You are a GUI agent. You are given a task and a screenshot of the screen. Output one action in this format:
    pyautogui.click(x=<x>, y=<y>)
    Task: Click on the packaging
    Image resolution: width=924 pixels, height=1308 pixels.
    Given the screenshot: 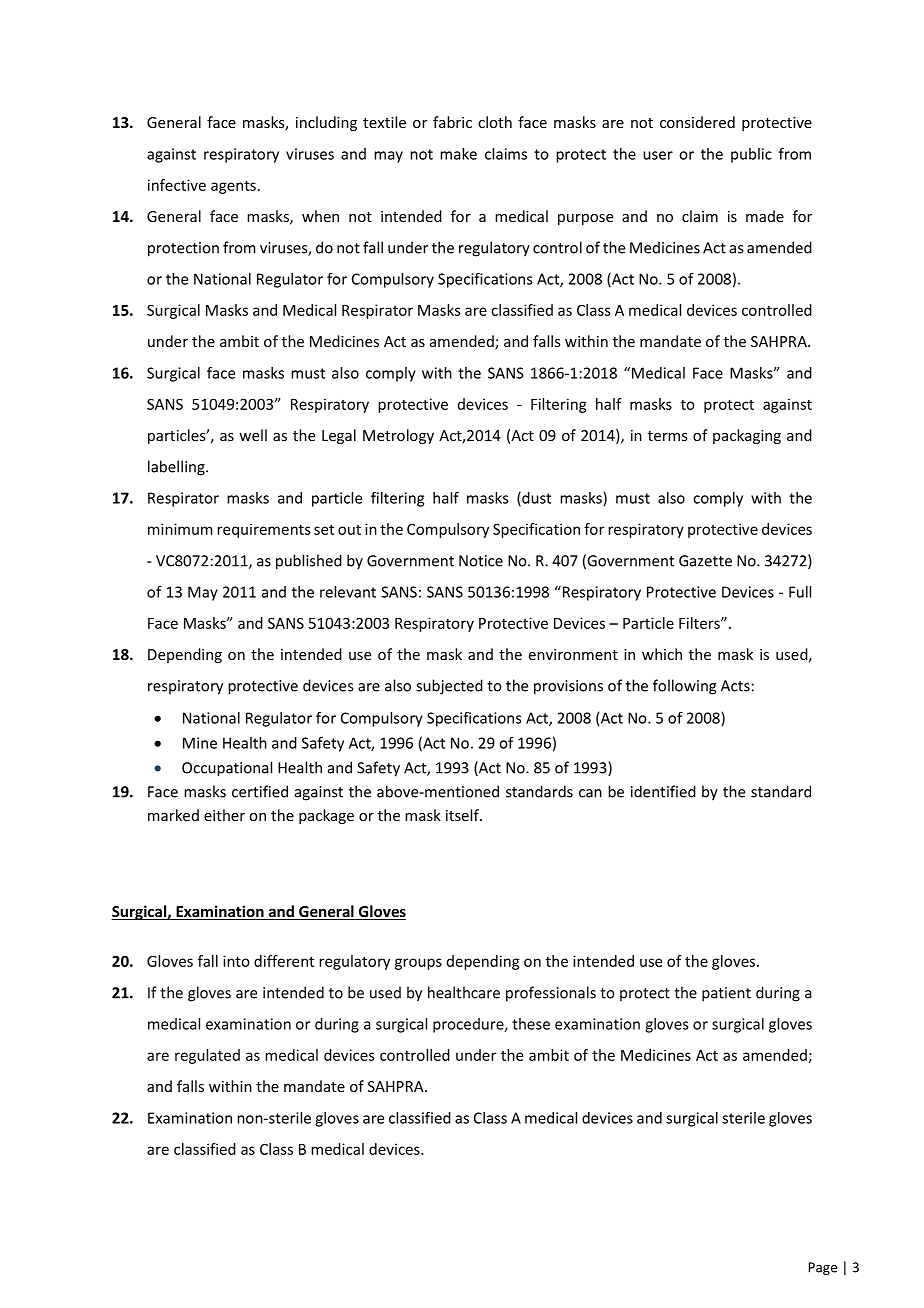 What is the action you would take?
    pyautogui.click(x=747, y=436)
